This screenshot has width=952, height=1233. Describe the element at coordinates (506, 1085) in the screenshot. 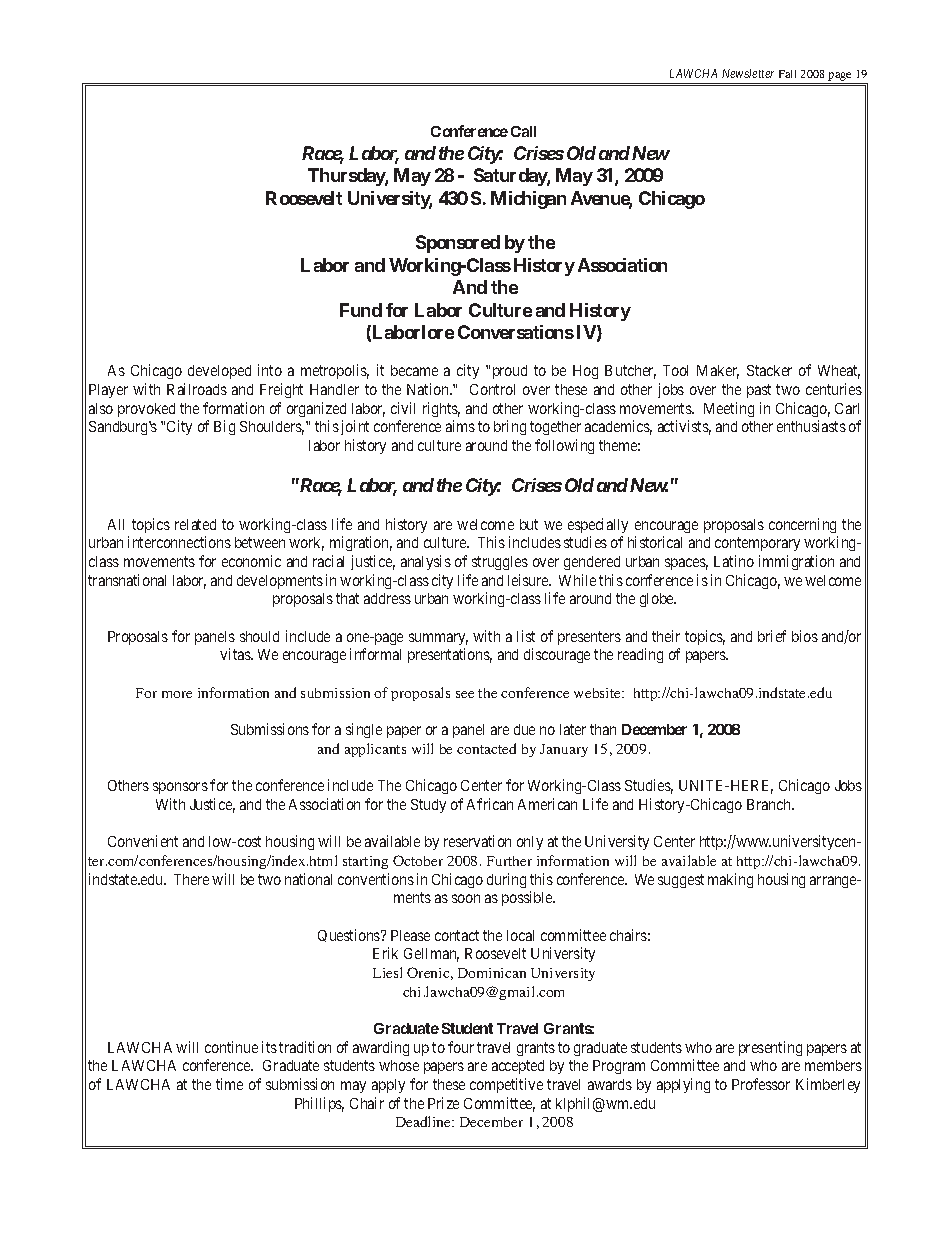

I see `competitive` at that location.
